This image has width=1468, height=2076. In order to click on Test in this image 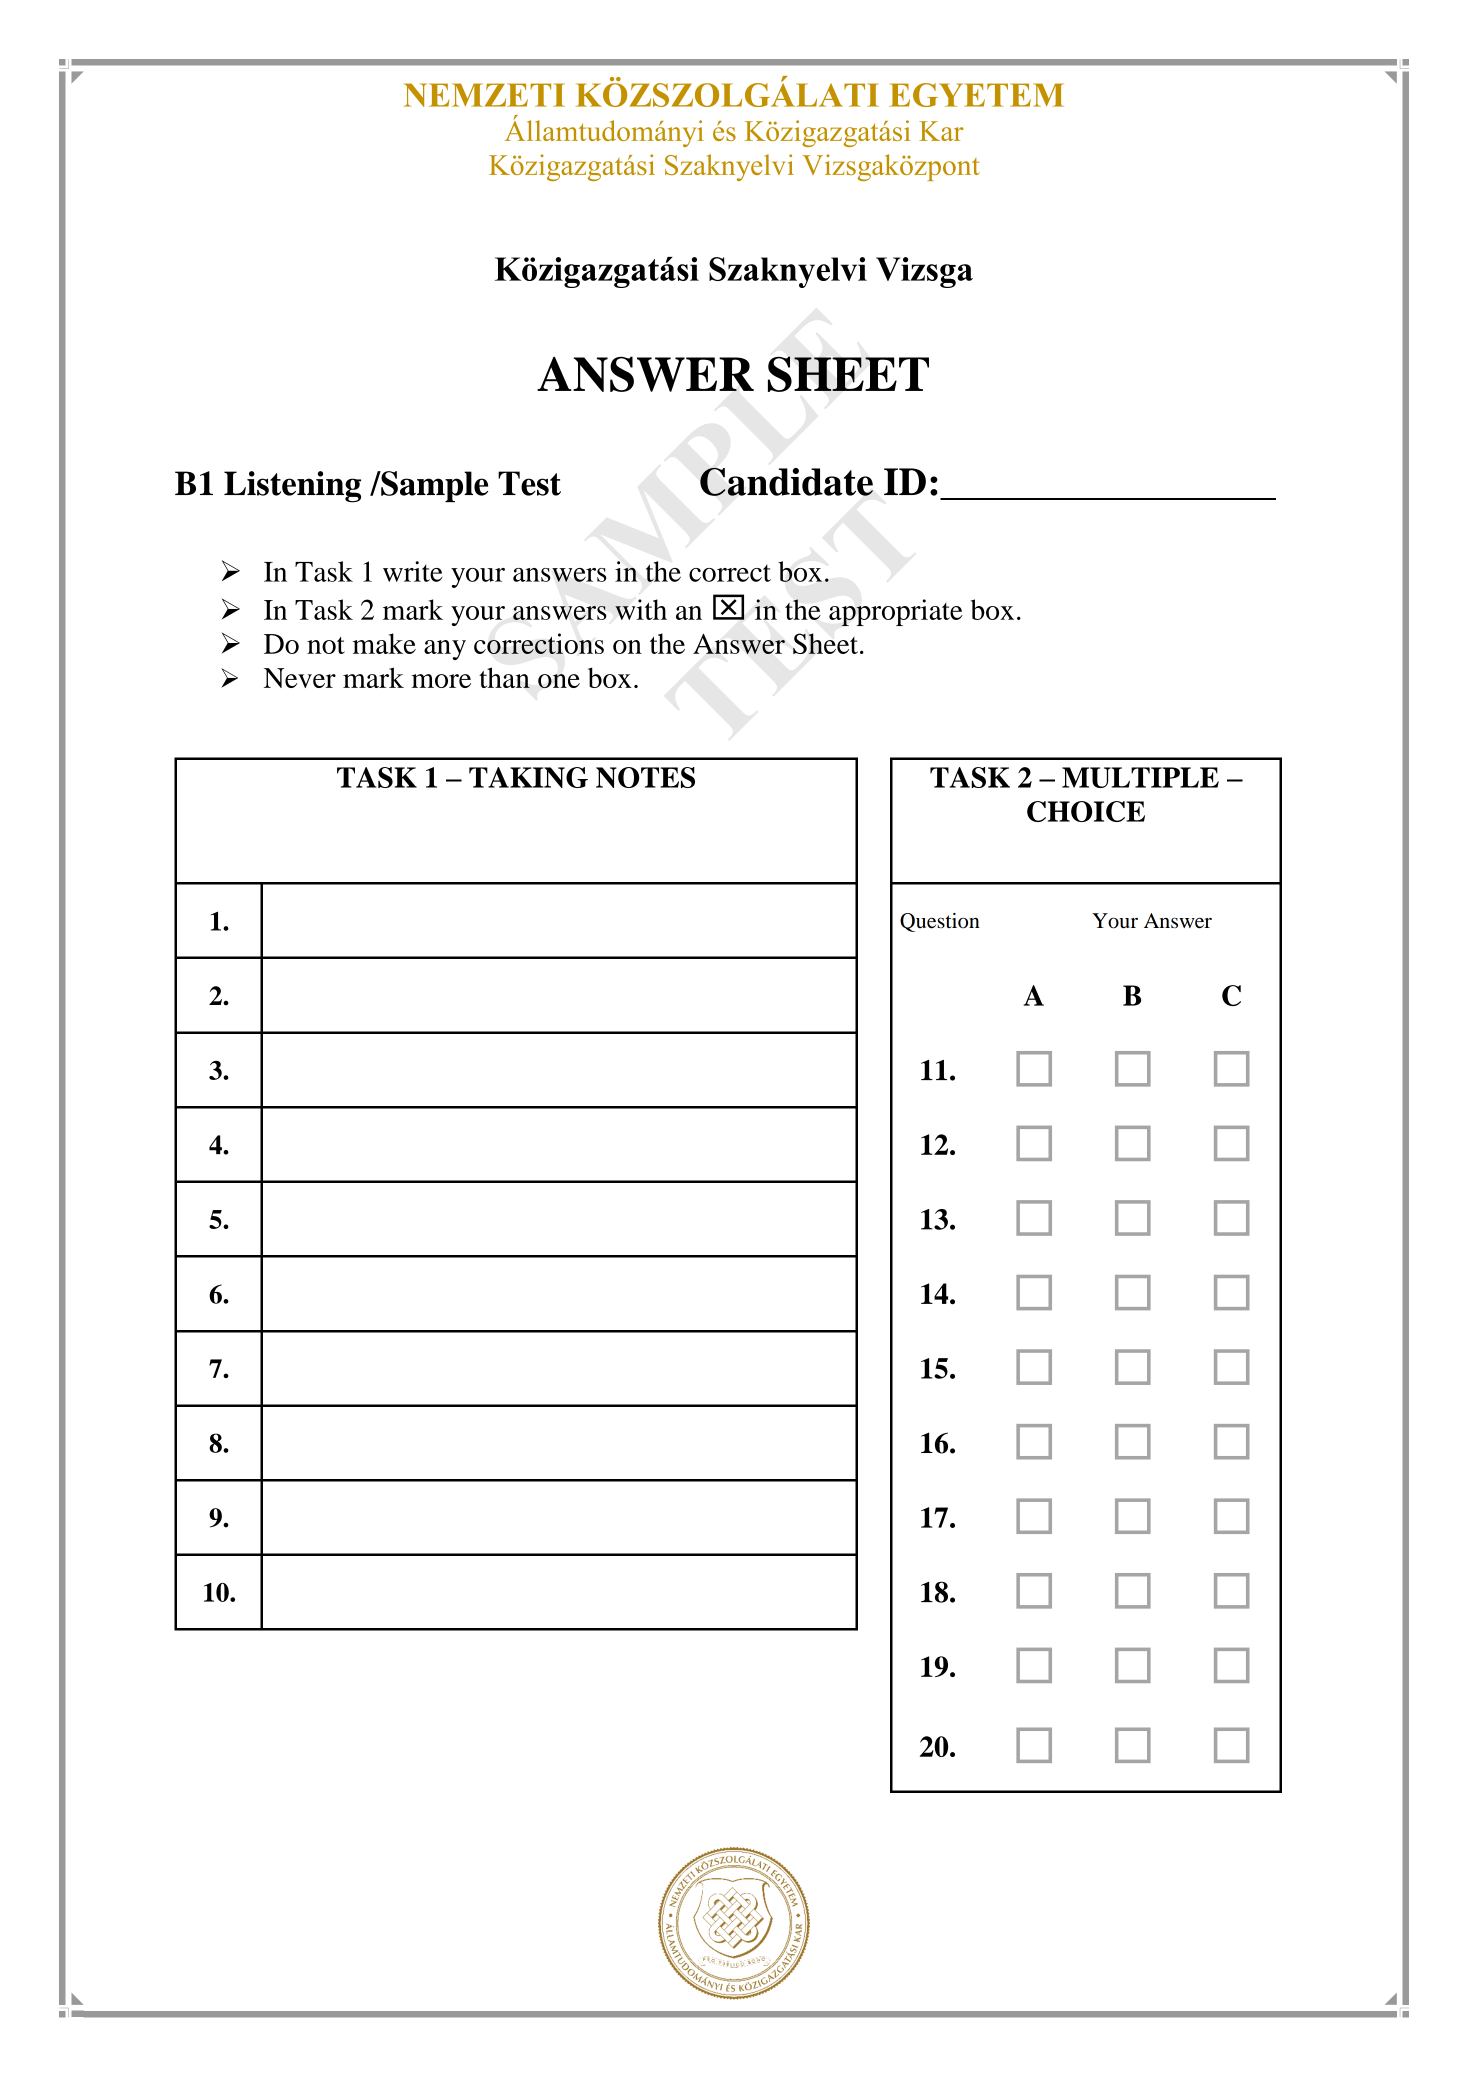, I will do `click(529, 483)`.
